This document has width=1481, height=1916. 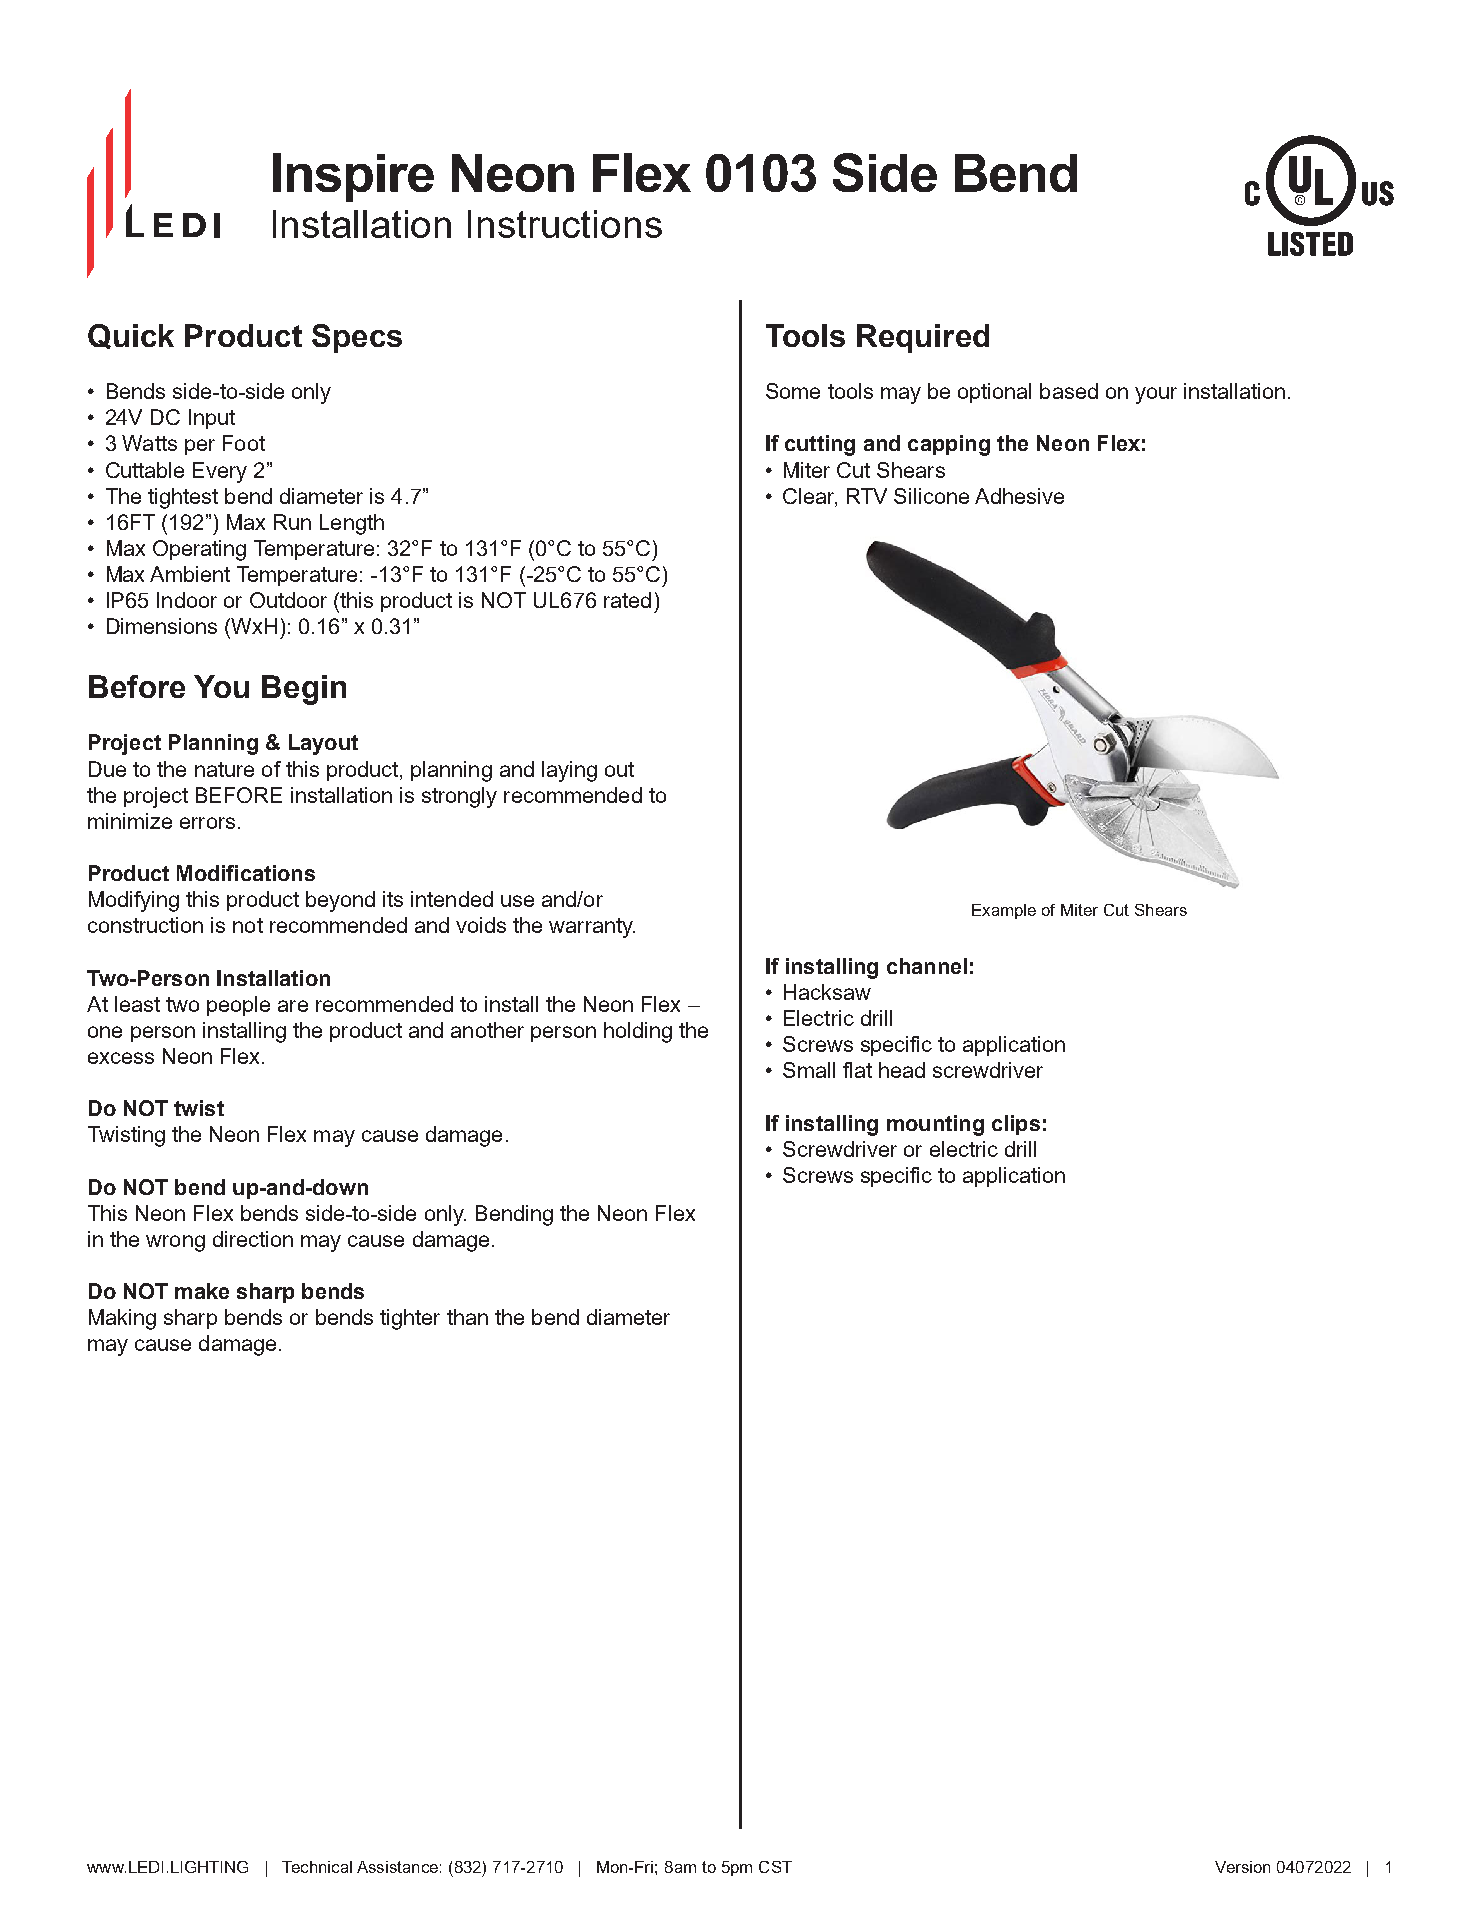 I want to click on clips, so click(x=1016, y=1125).
